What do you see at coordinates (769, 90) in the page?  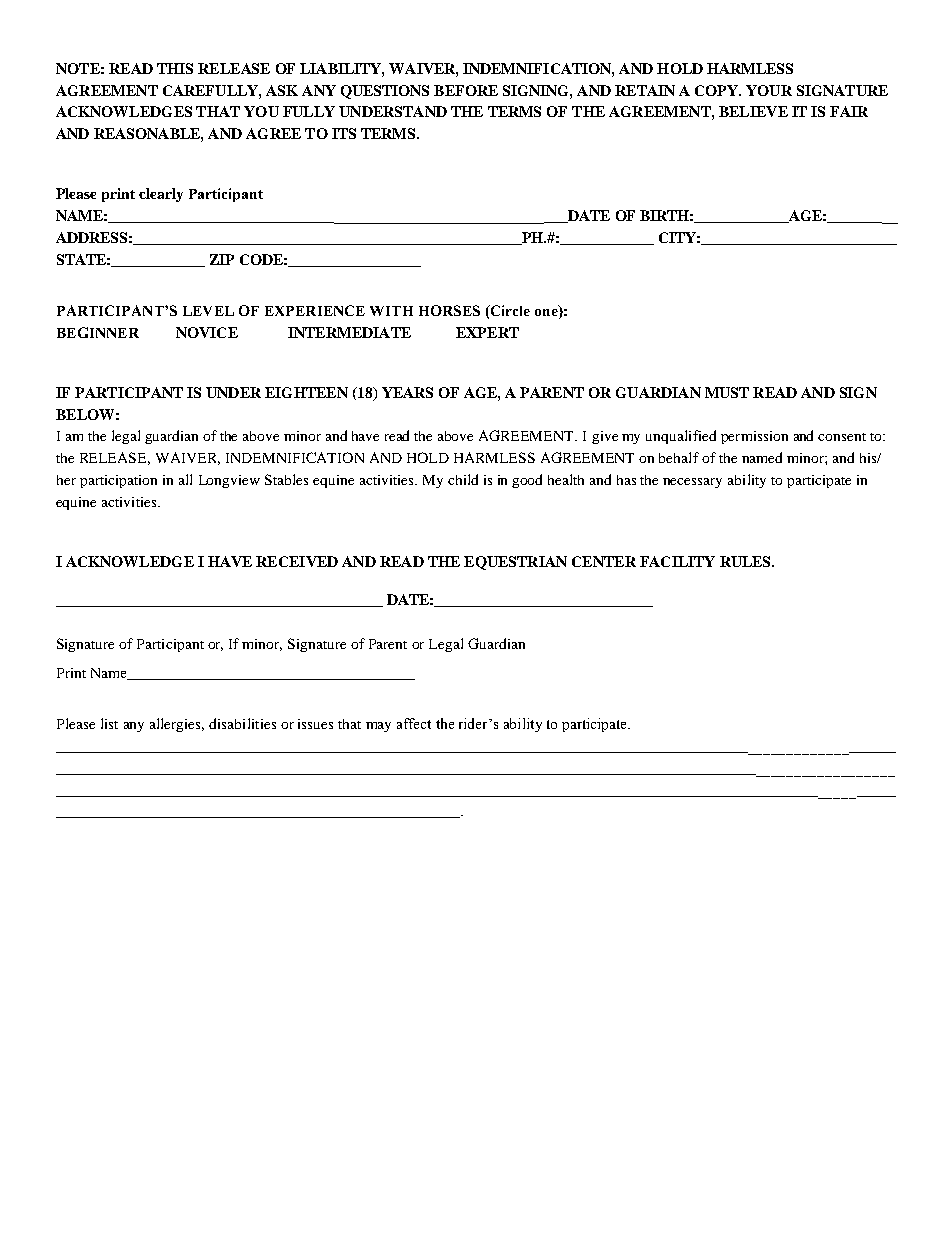 I see `YOUR` at bounding box center [769, 90].
